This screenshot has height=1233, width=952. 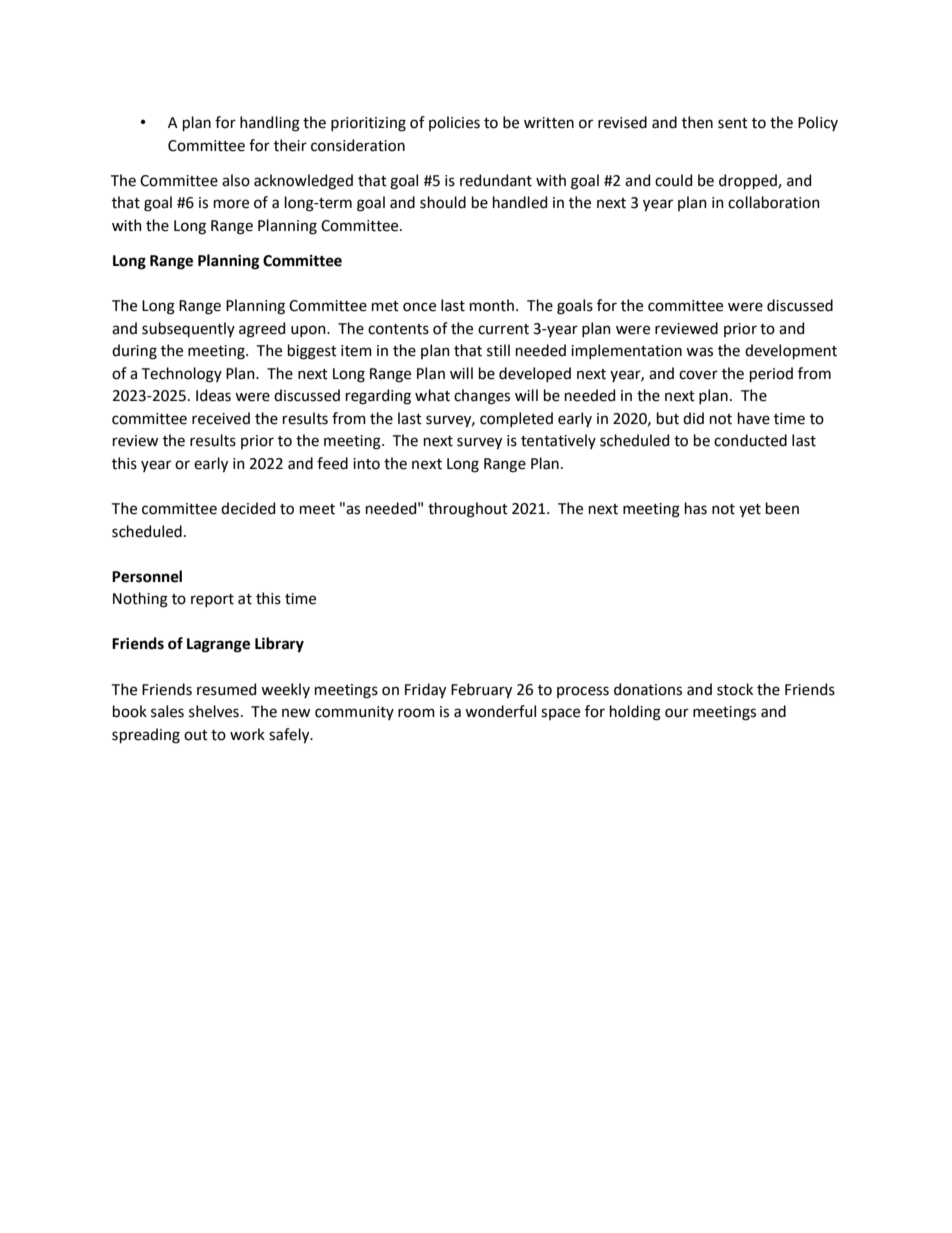 I want to click on period, so click(x=771, y=374).
